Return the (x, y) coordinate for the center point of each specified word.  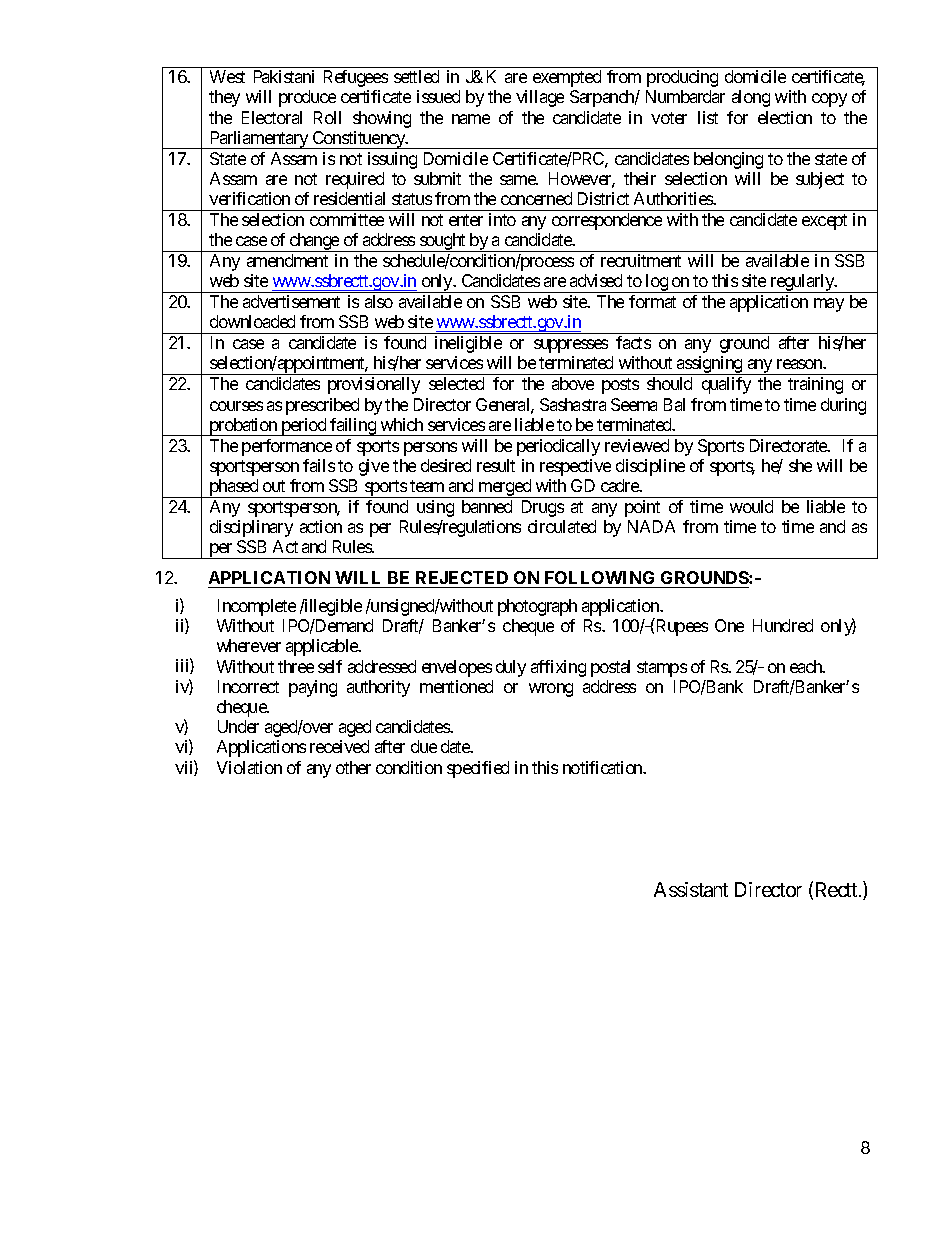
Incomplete (257, 607)
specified (478, 769)
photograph (537, 607)
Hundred (783, 625)
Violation (249, 767)
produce (307, 98)
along (751, 98)
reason (801, 364)
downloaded (252, 321)
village (540, 98)
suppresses (571, 346)
